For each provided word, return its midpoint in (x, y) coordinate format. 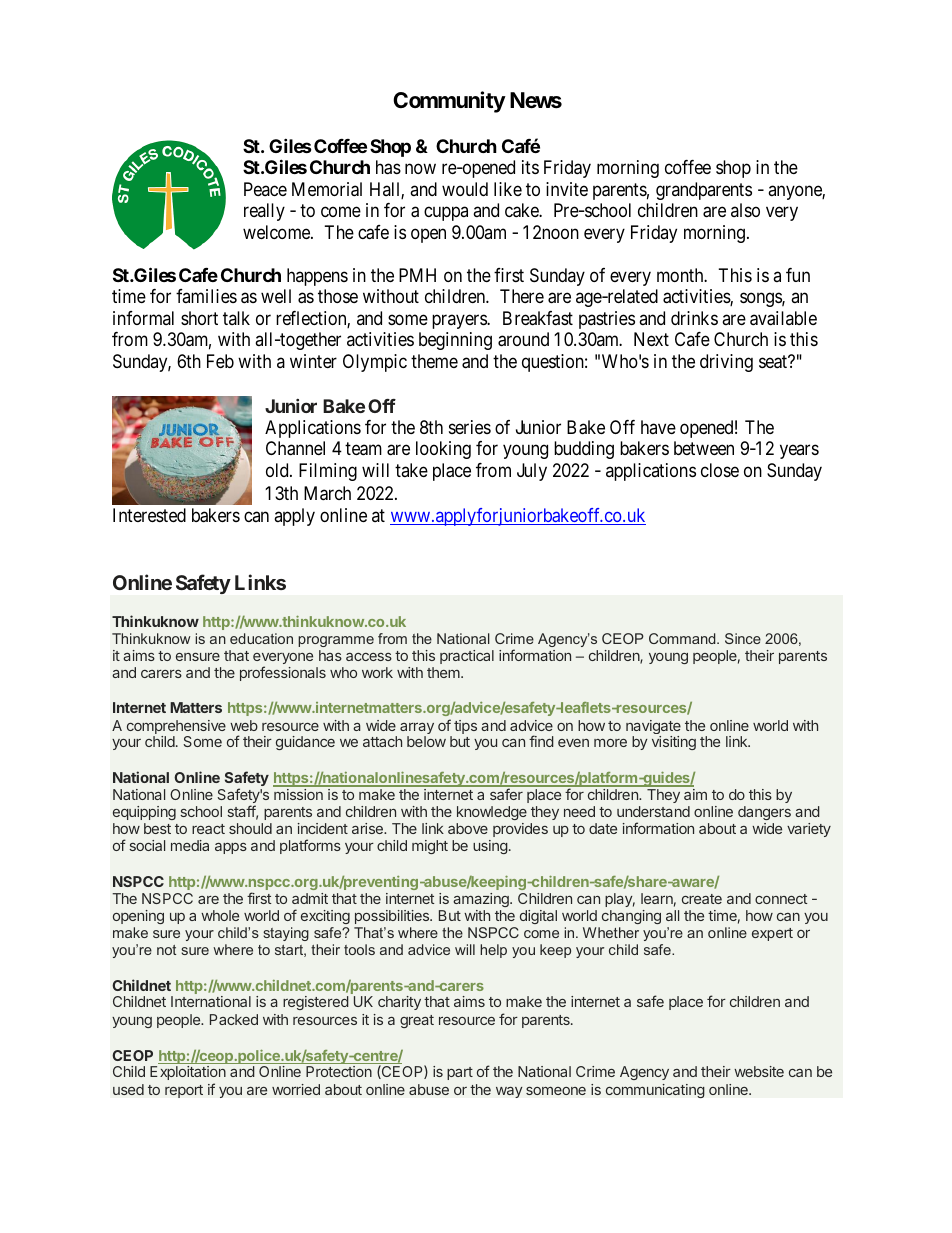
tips (465, 727)
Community (449, 102)
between (704, 448)
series (470, 427)
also (745, 210)
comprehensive (176, 728)
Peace (265, 189)
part (460, 1073)
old (278, 470)
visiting (674, 743)
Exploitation (188, 1073)
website (759, 1071)
